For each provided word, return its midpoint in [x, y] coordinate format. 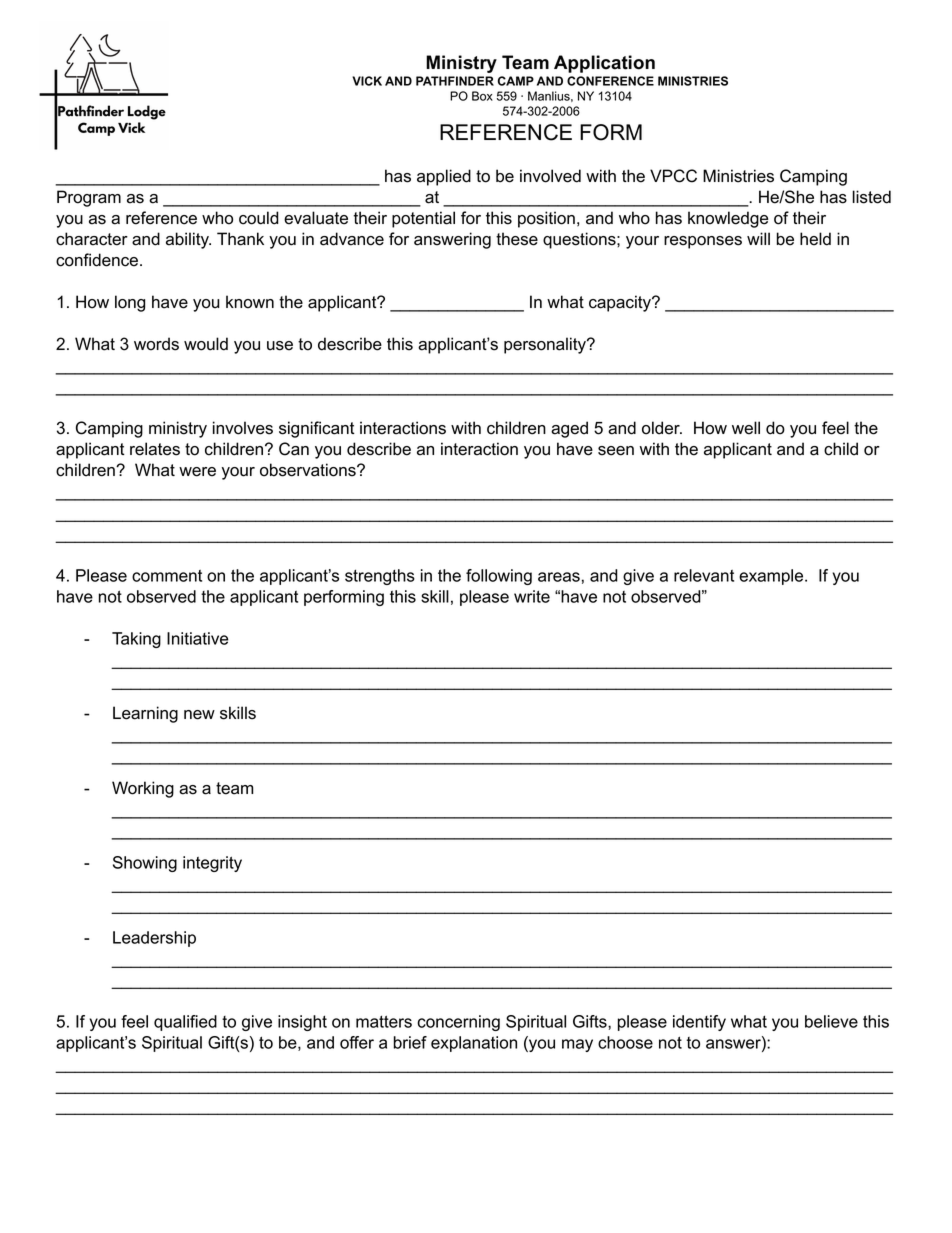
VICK [367, 81]
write [532, 596]
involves [243, 428]
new [199, 715]
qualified [185, 1023]
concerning [458, 1023]
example [772, 577]
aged [569, 429]
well [746, 428]
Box [482, 96]
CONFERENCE [610, 81]
